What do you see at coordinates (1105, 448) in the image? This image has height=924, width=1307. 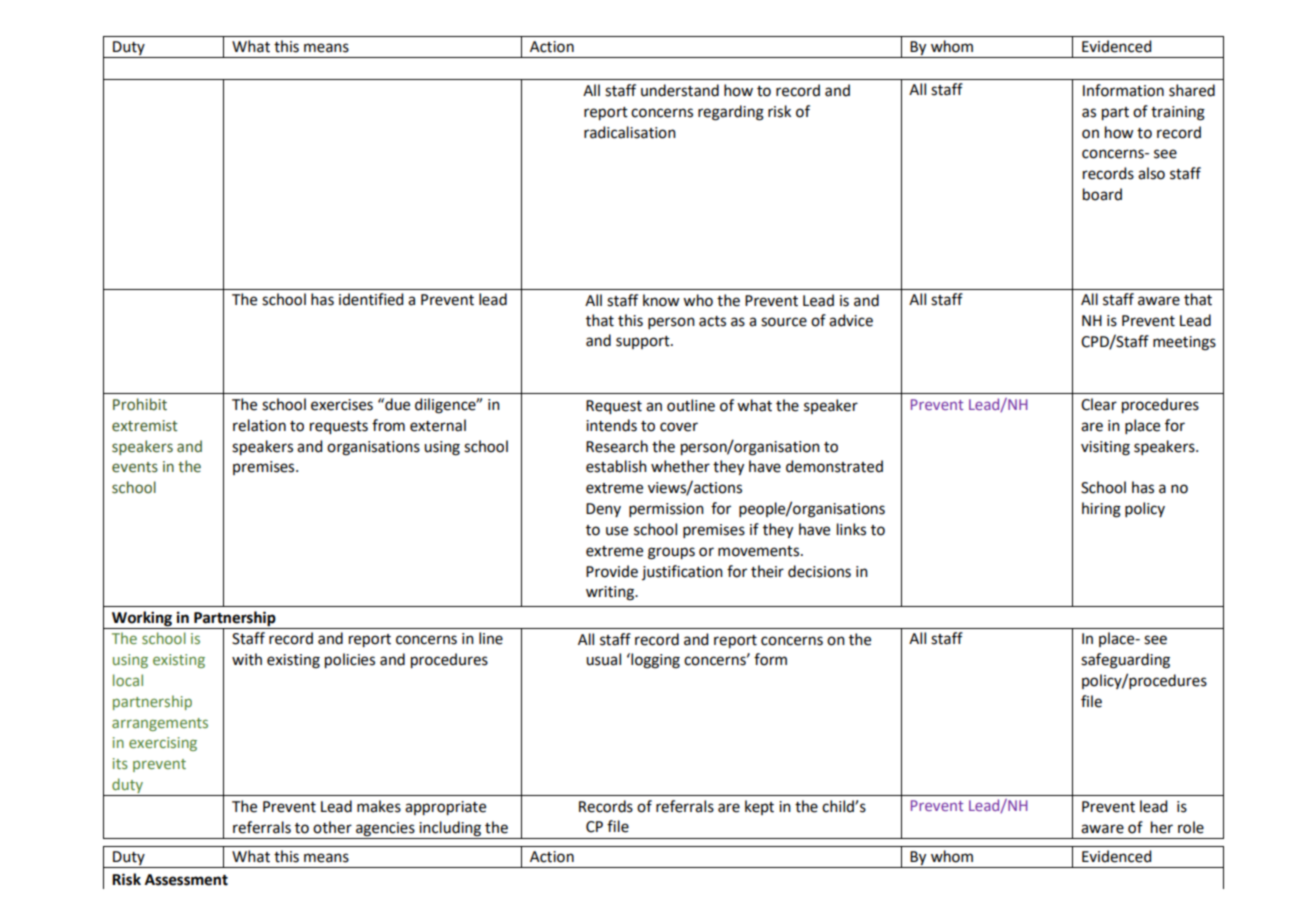 I see `visiting` at bounding box center [1105, 448].
